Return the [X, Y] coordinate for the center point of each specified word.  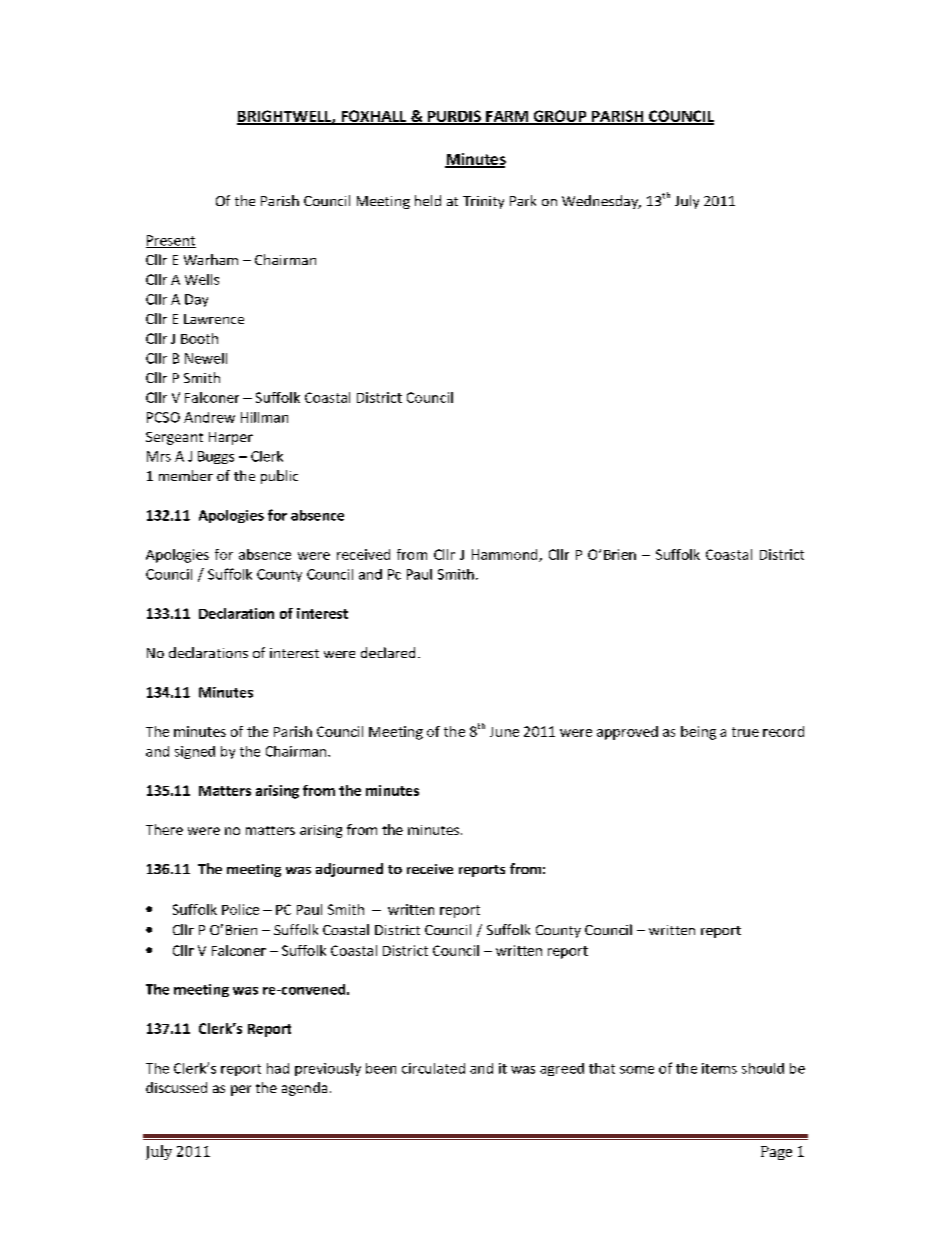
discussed [176, 1087]
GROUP [560, 117]
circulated [433, 1068]
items [719, 1068]
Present [171, 241]
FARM [507, 117]
